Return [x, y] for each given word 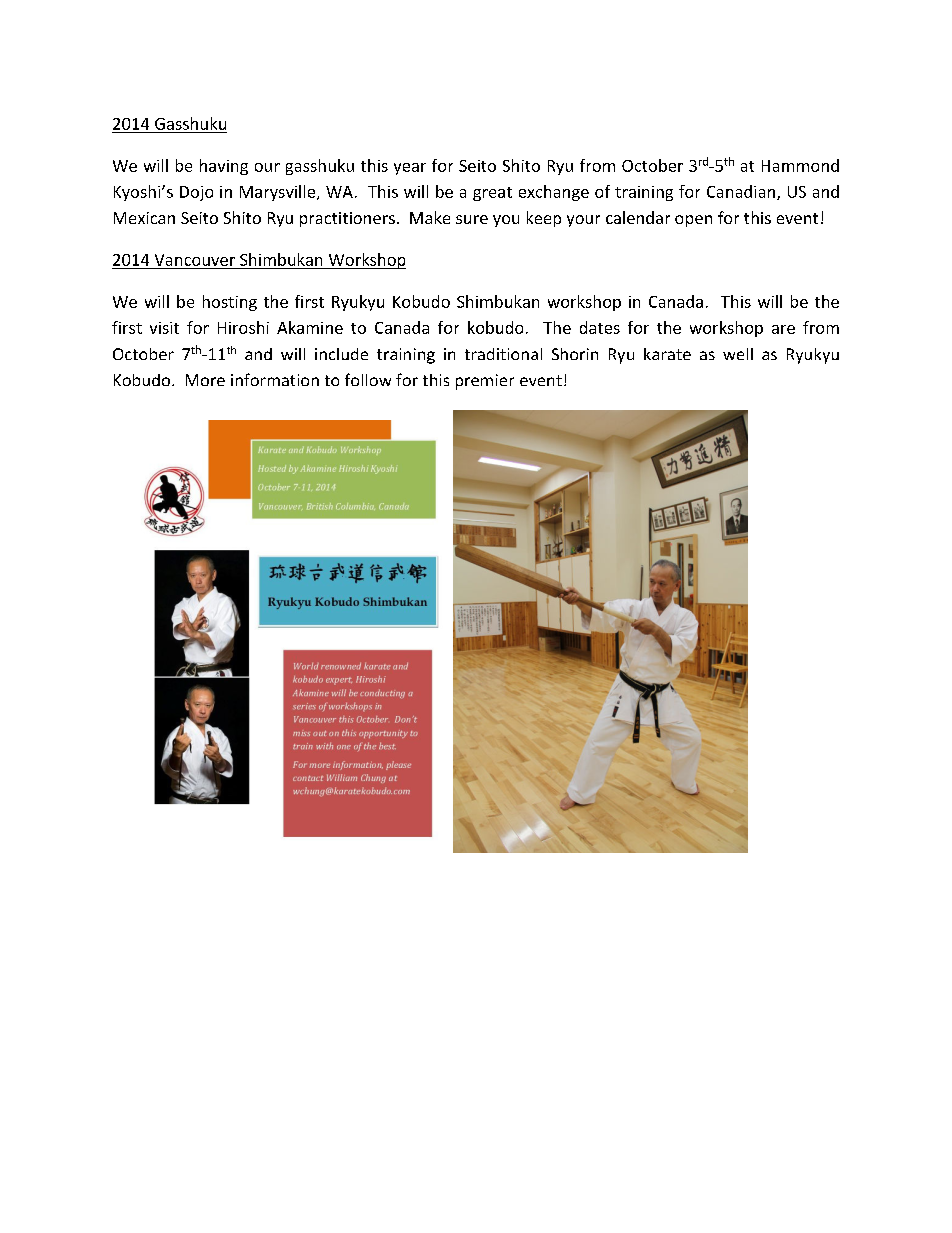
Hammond [800, 165]
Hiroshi [243, 327]
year [410, 169]
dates [600, 327]
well [738, 354]
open [693, 221]
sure [472, 219]
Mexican [144, 218]
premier [485, 382]
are [783, 329]
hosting [230, 303]
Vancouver [195, 260]
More [205, 380]
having [224, 167]
